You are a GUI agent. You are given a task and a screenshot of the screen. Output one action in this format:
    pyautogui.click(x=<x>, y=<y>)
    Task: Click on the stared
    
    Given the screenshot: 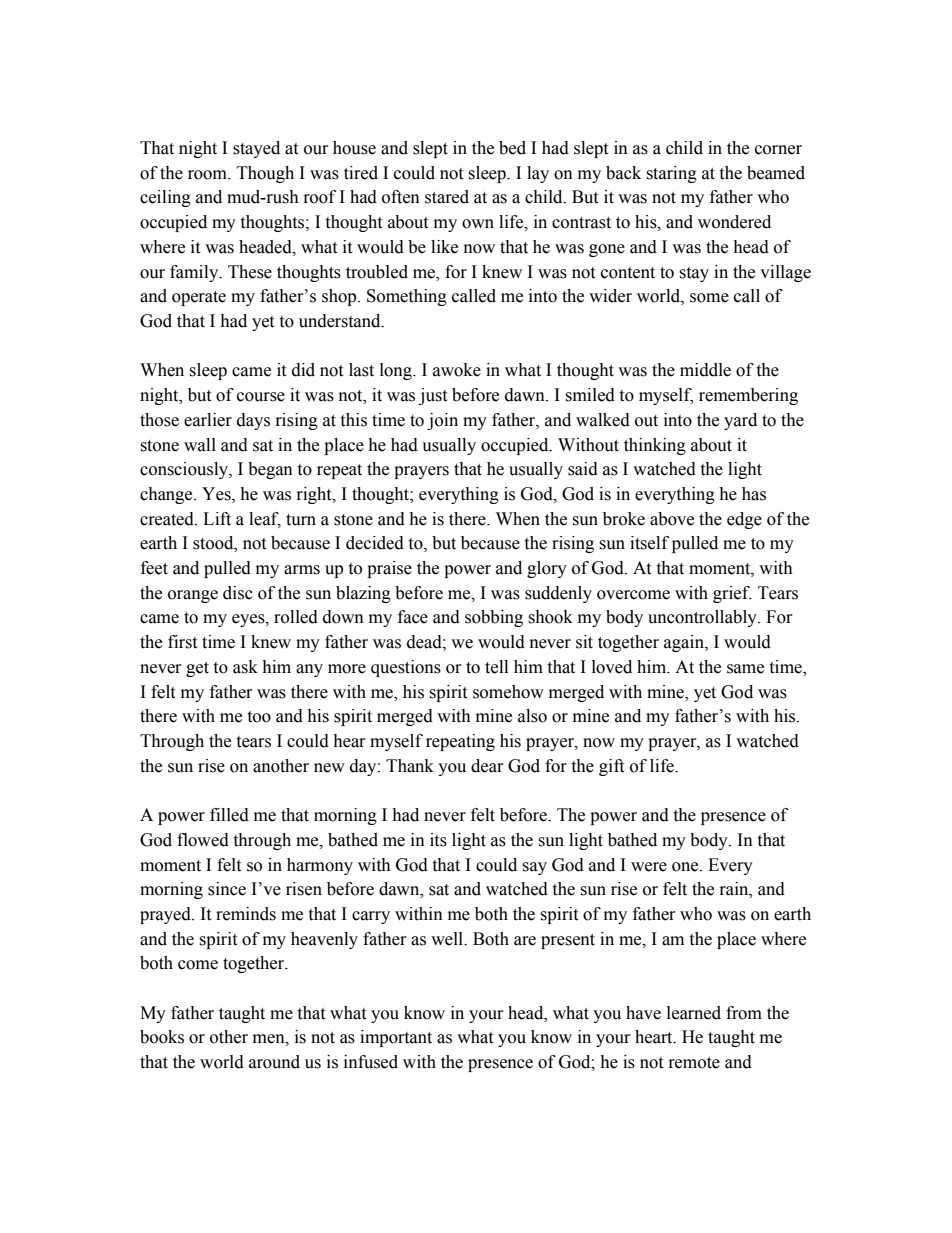 What is the action you would take?
    pyautogui.click(x=447, y=197)
